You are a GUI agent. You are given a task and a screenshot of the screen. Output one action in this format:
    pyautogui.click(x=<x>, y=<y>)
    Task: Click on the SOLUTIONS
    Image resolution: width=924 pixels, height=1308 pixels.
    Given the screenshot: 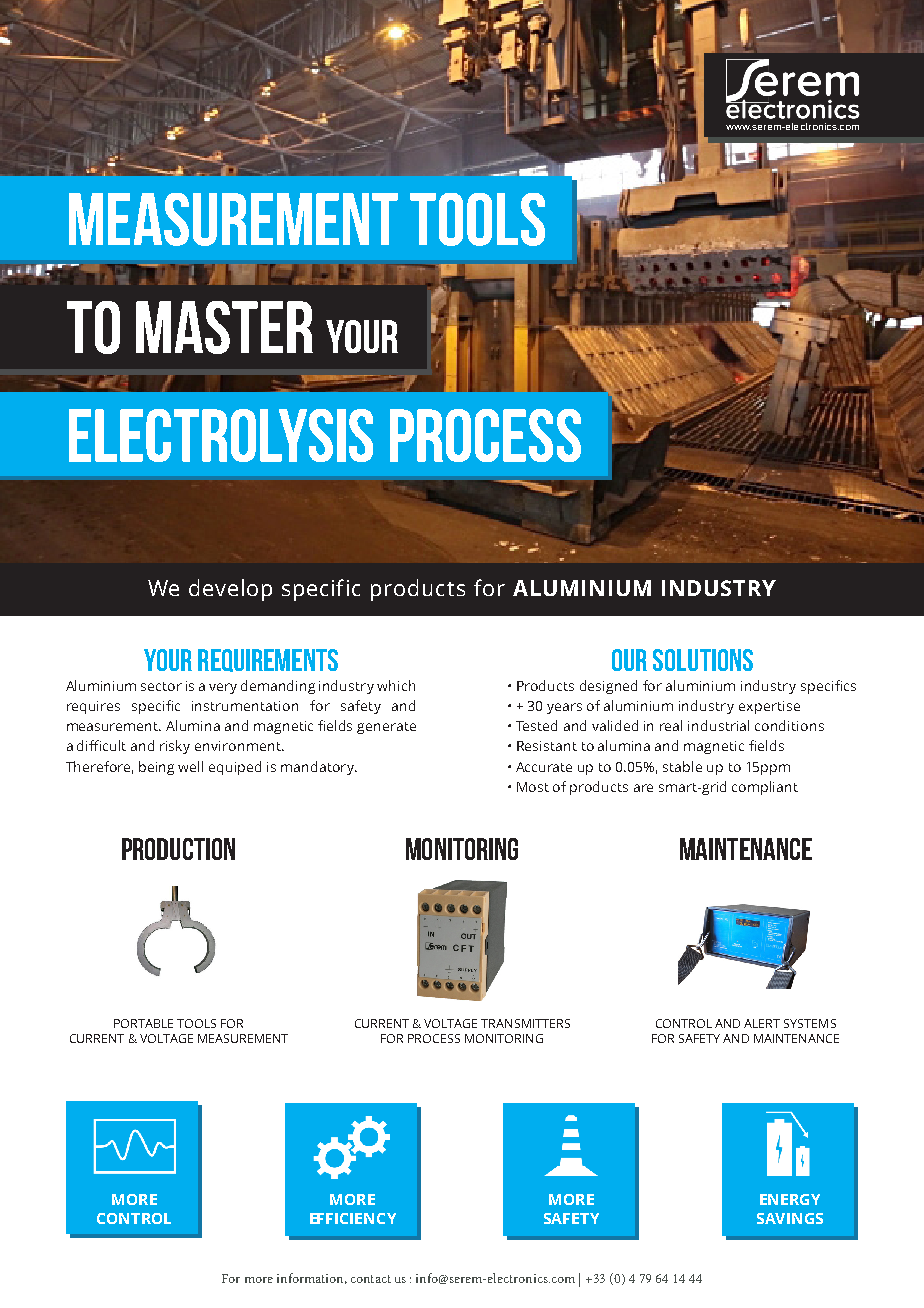 What is the action you would take?
    pyautogui.click(x=703, y=660)
